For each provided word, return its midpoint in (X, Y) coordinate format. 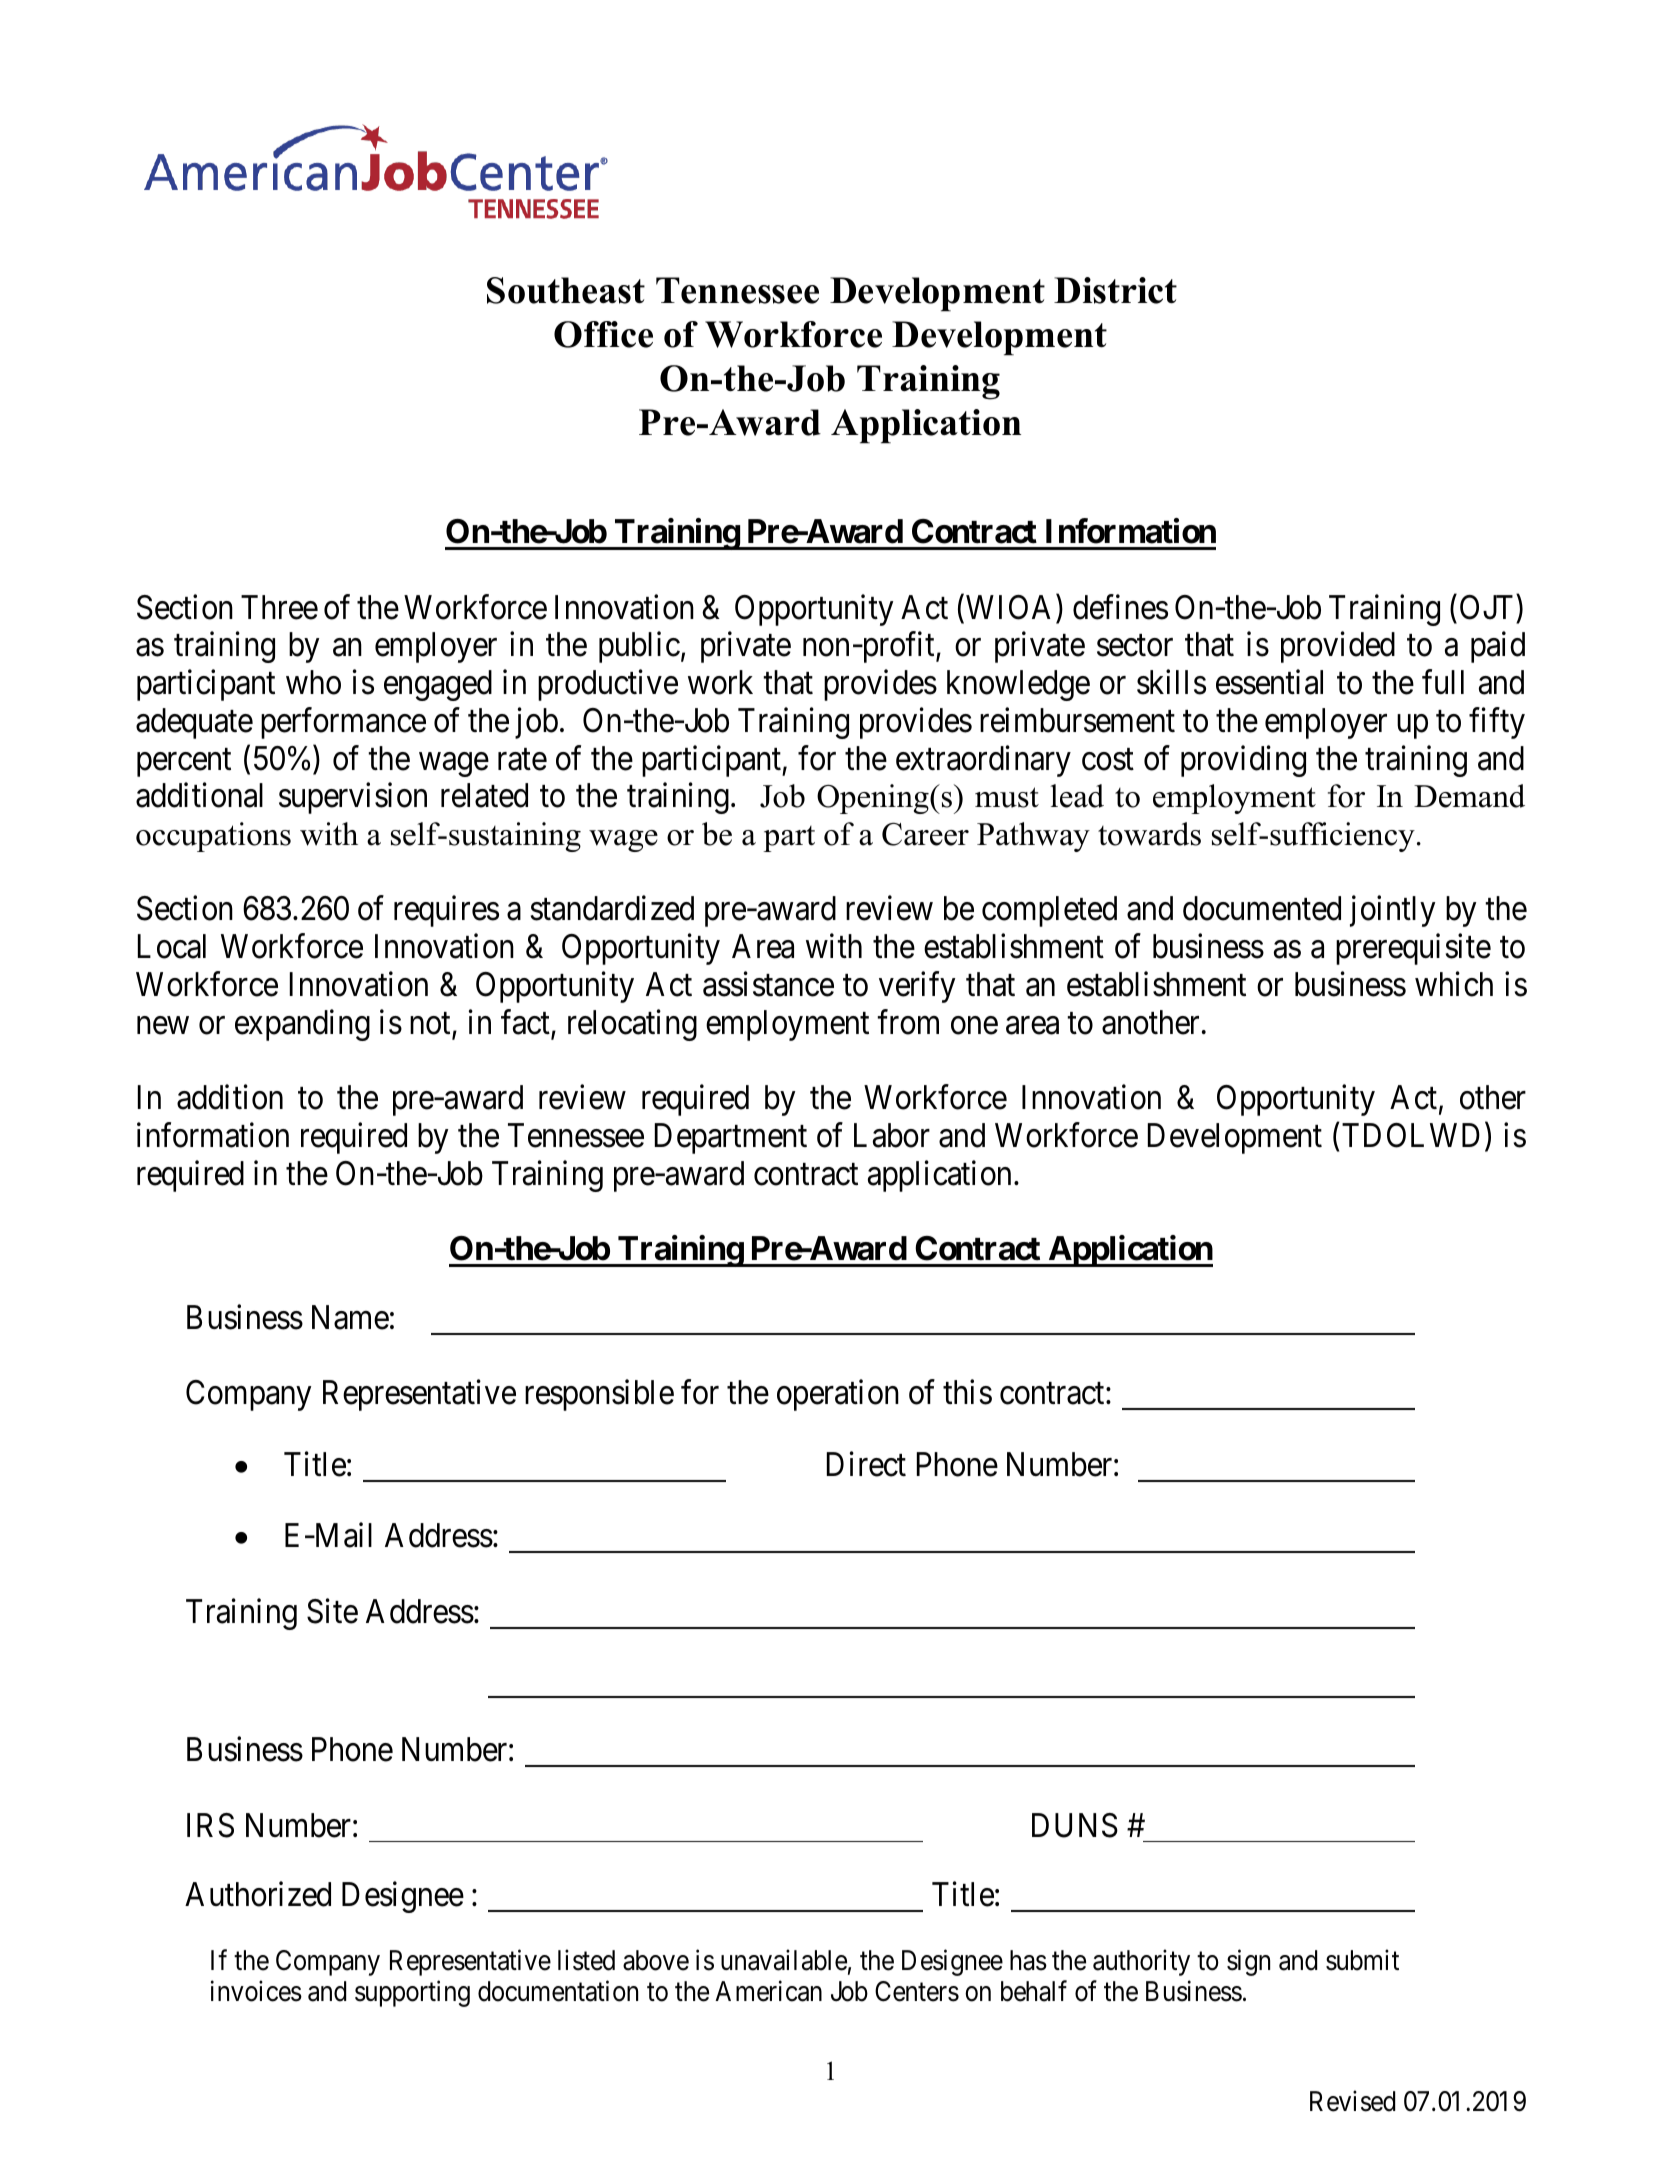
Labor (892, 1135)
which (1454, 984)
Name (350, 1317)
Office (603, 334)
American (768, 1991)
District (1115, 290)
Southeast (566, 290)
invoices (256, 1991)
